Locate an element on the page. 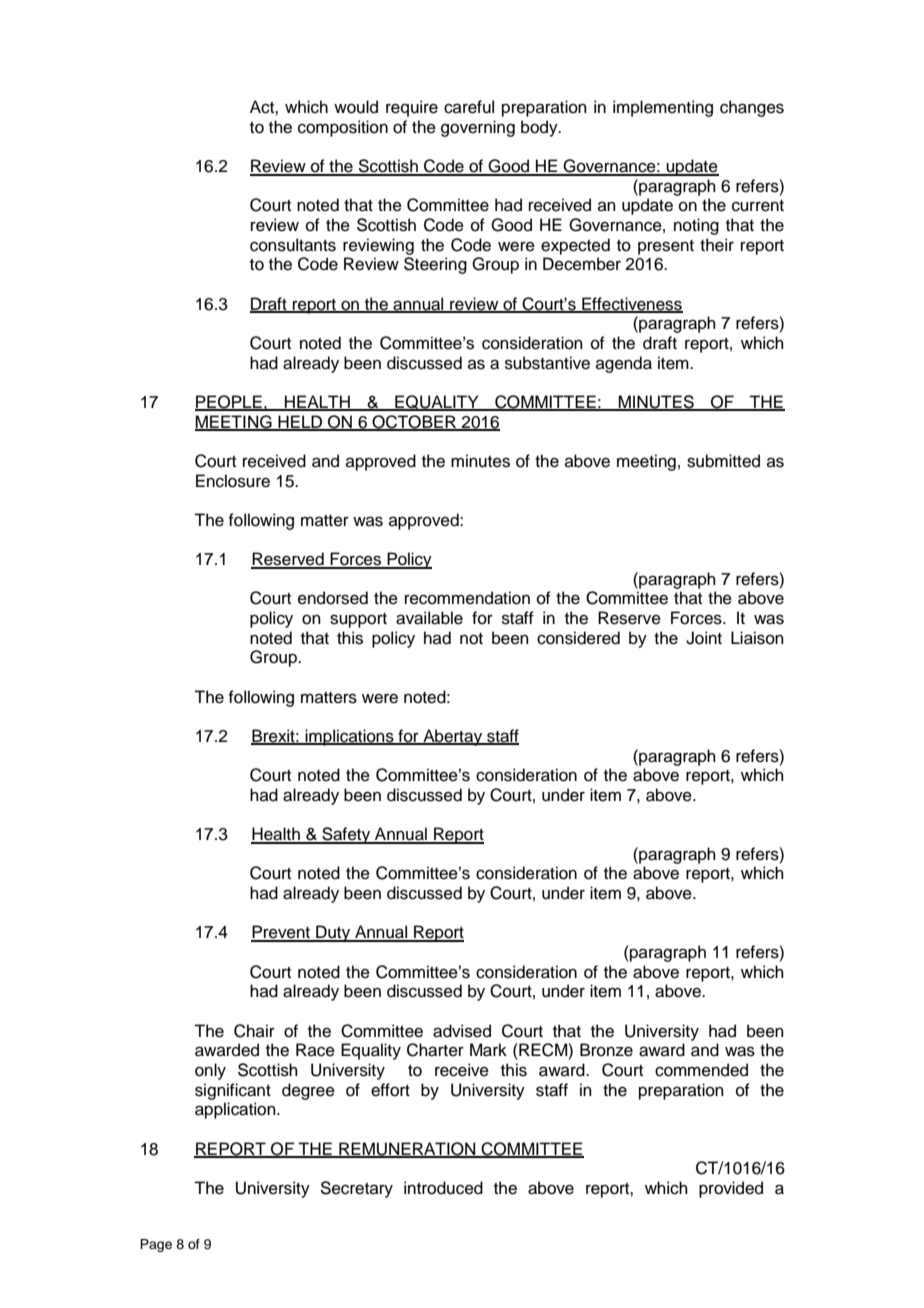 This image has height=1308, width=924. advised is located at coordinates (462, 1031).
